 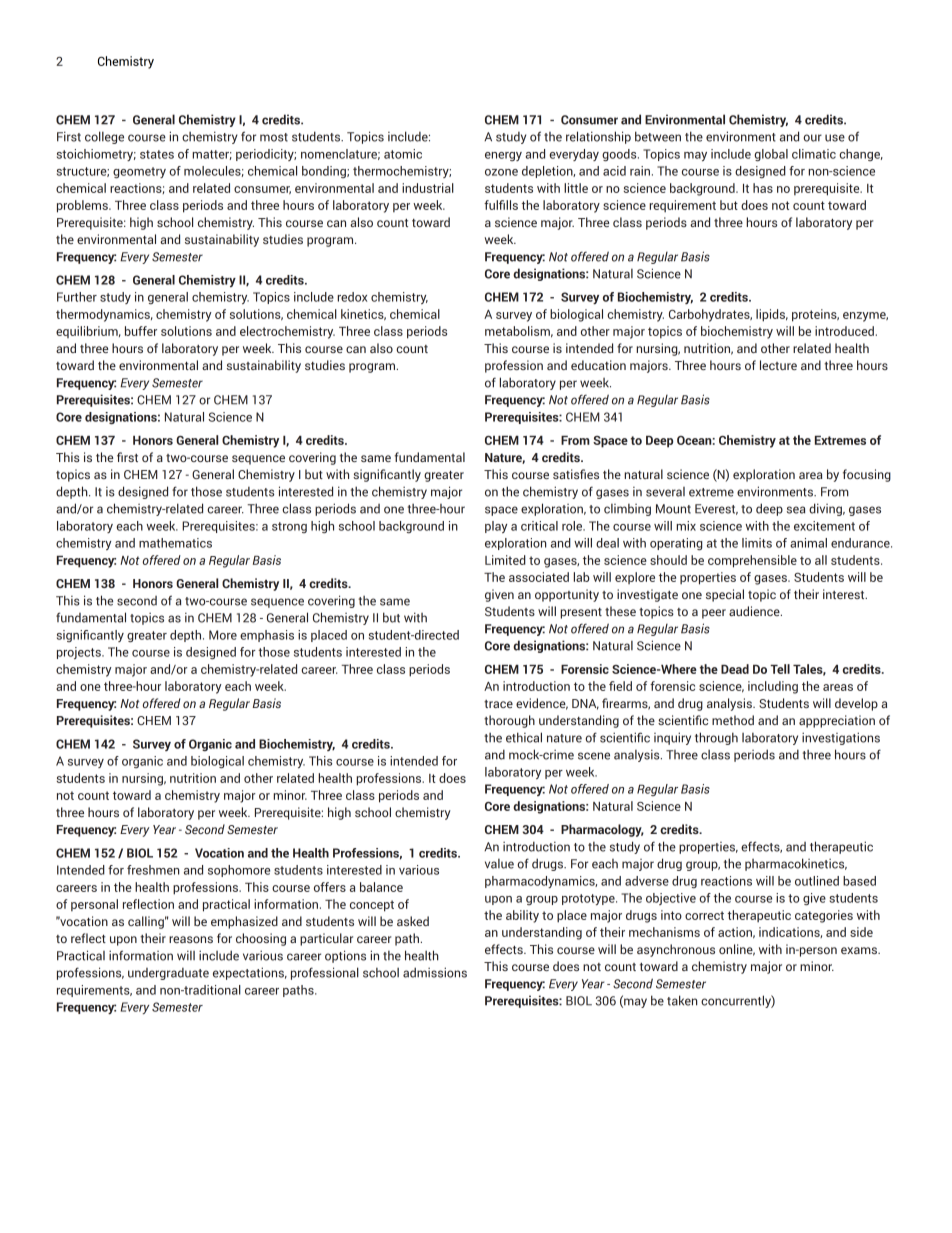 I want to click on comprehensible, so click(x=752, y=561).
